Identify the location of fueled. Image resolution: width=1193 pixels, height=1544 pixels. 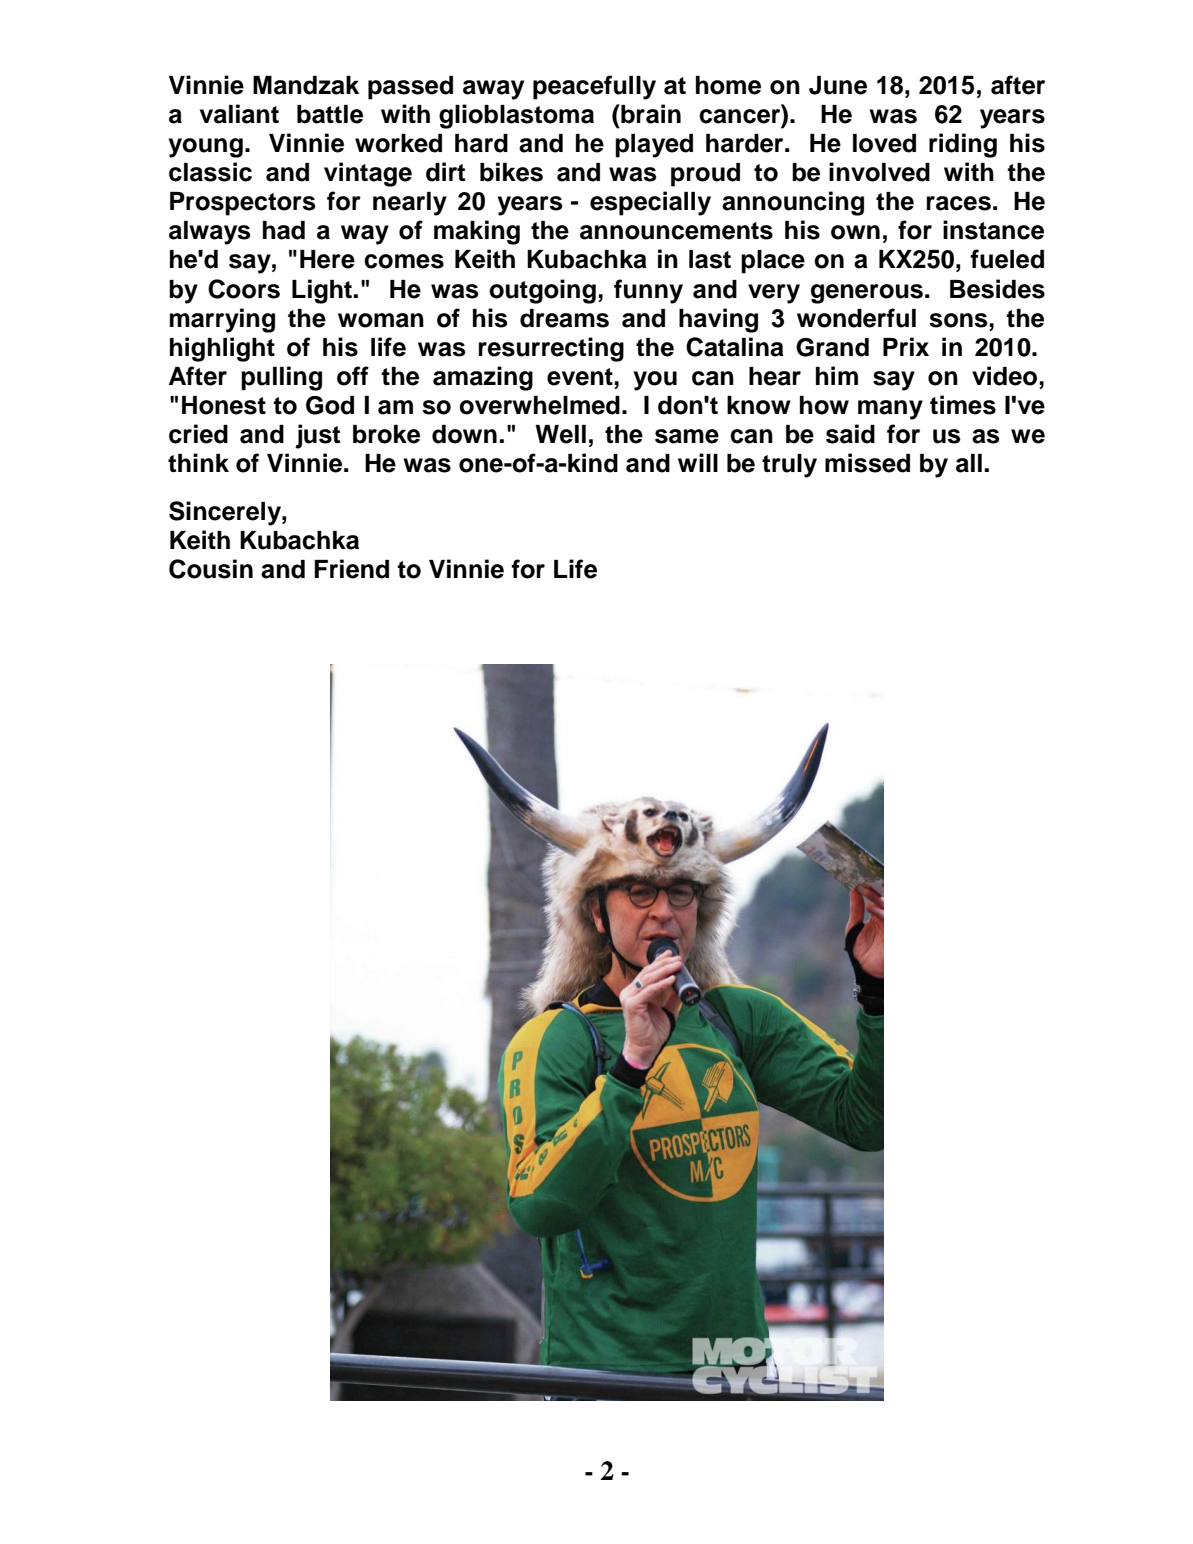
(1007, 259).
